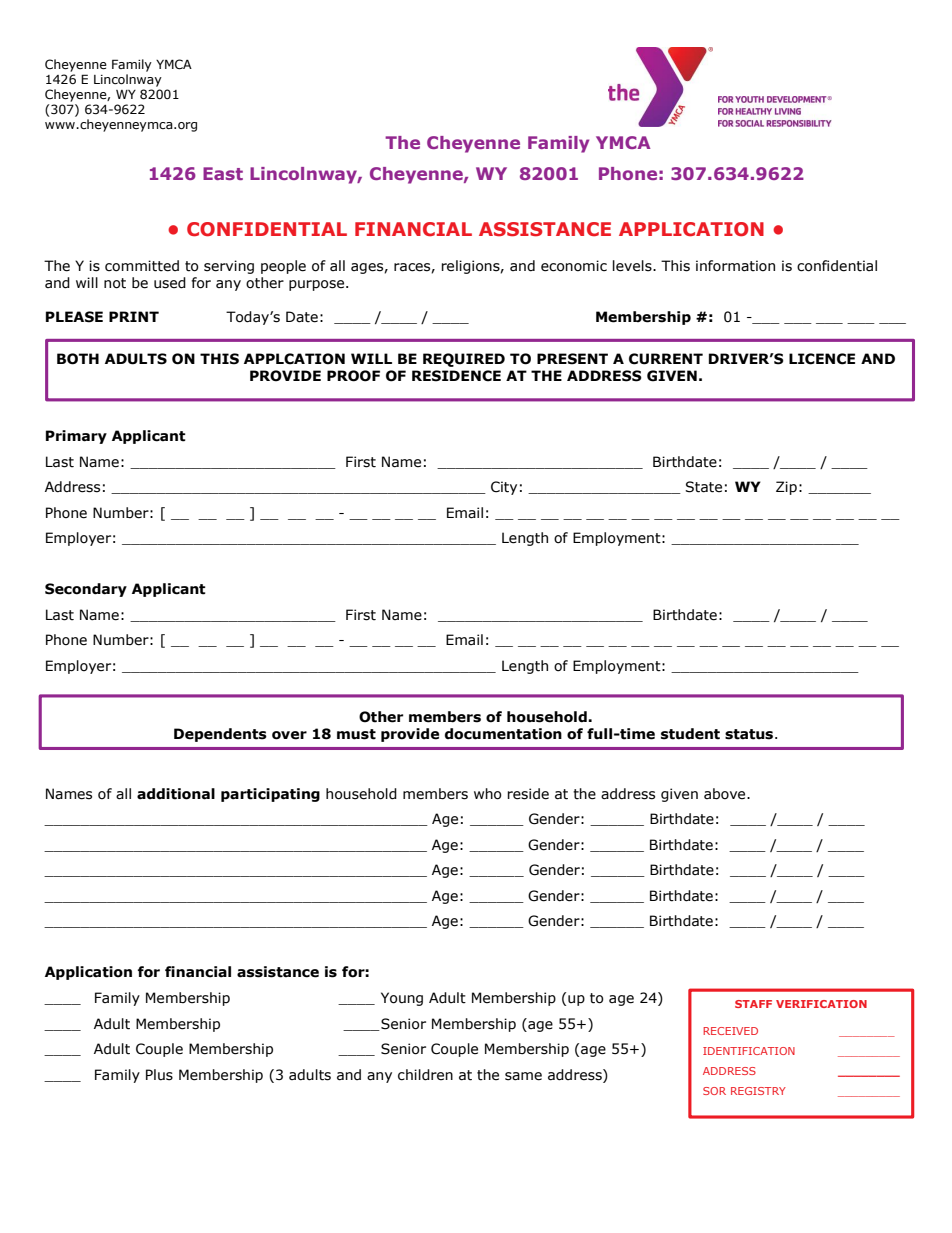 The image size is (952, 1233). Describe the element at coordinates (735, 266) in the page. I see `information` at that location.
